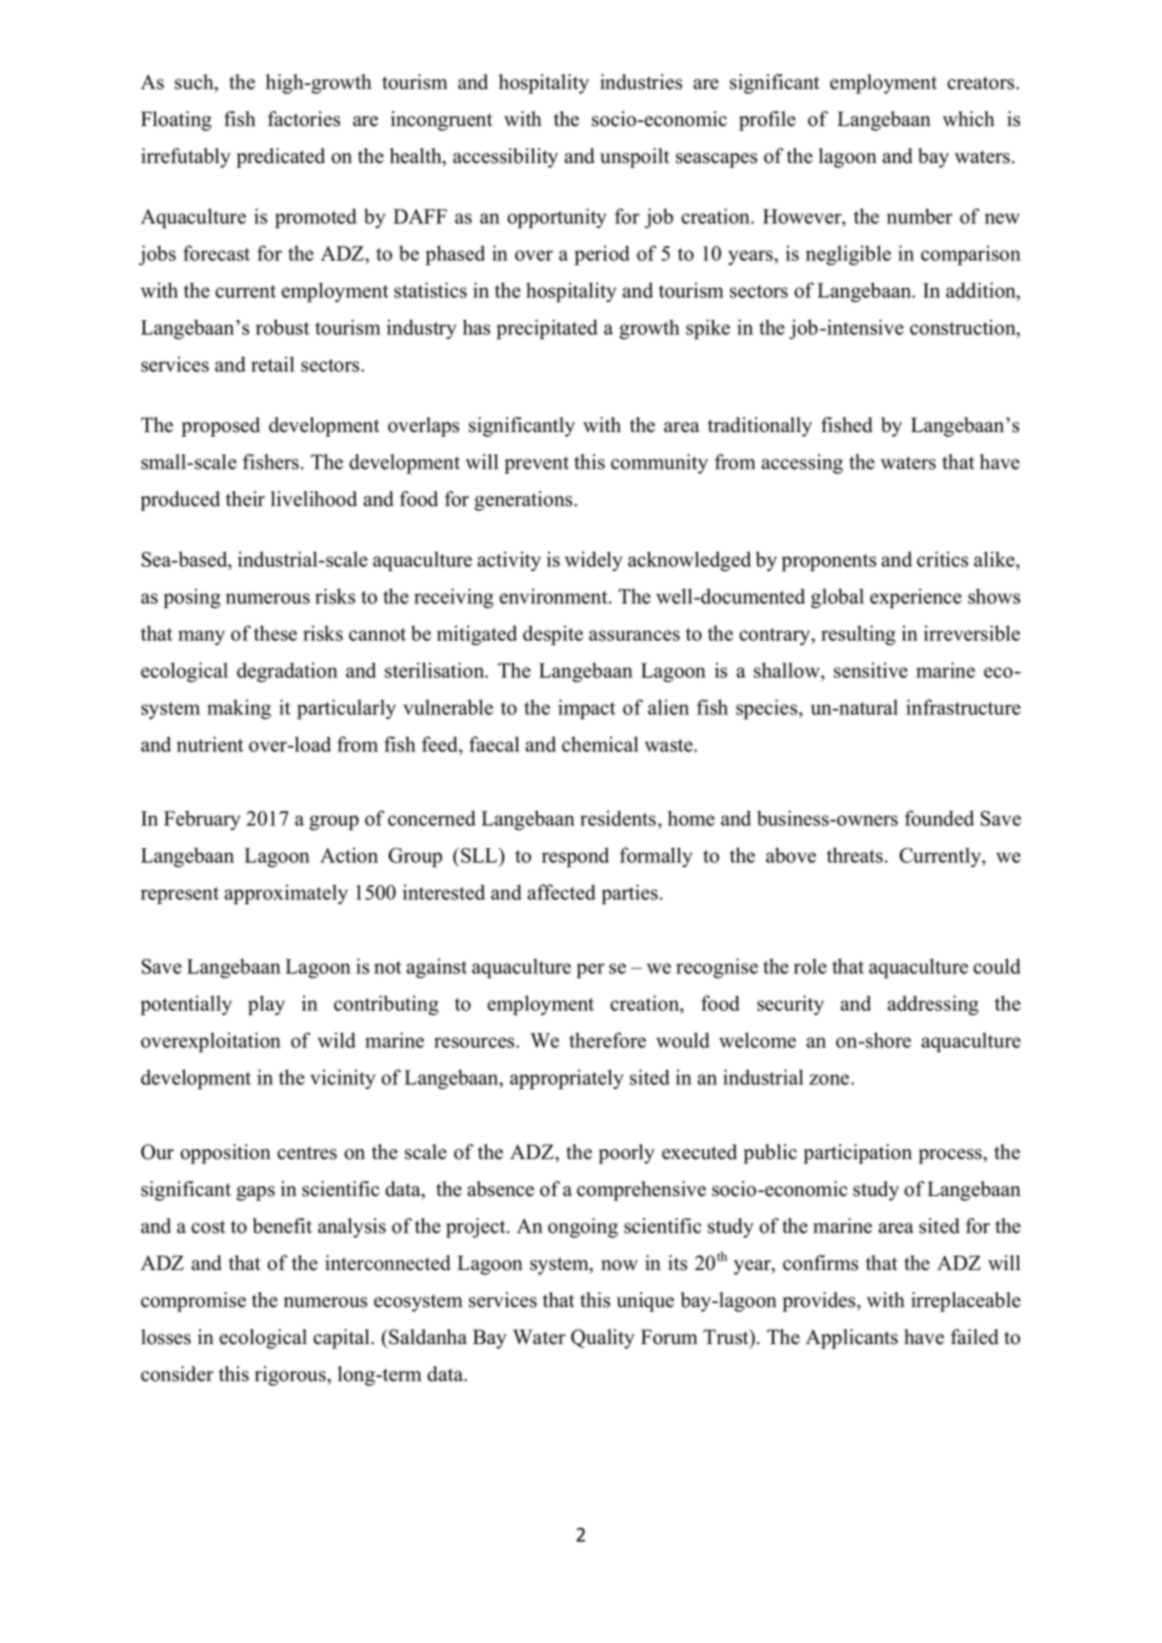  Describe the element at coordinates (245, 499) in the image. I see `their` at that location.
